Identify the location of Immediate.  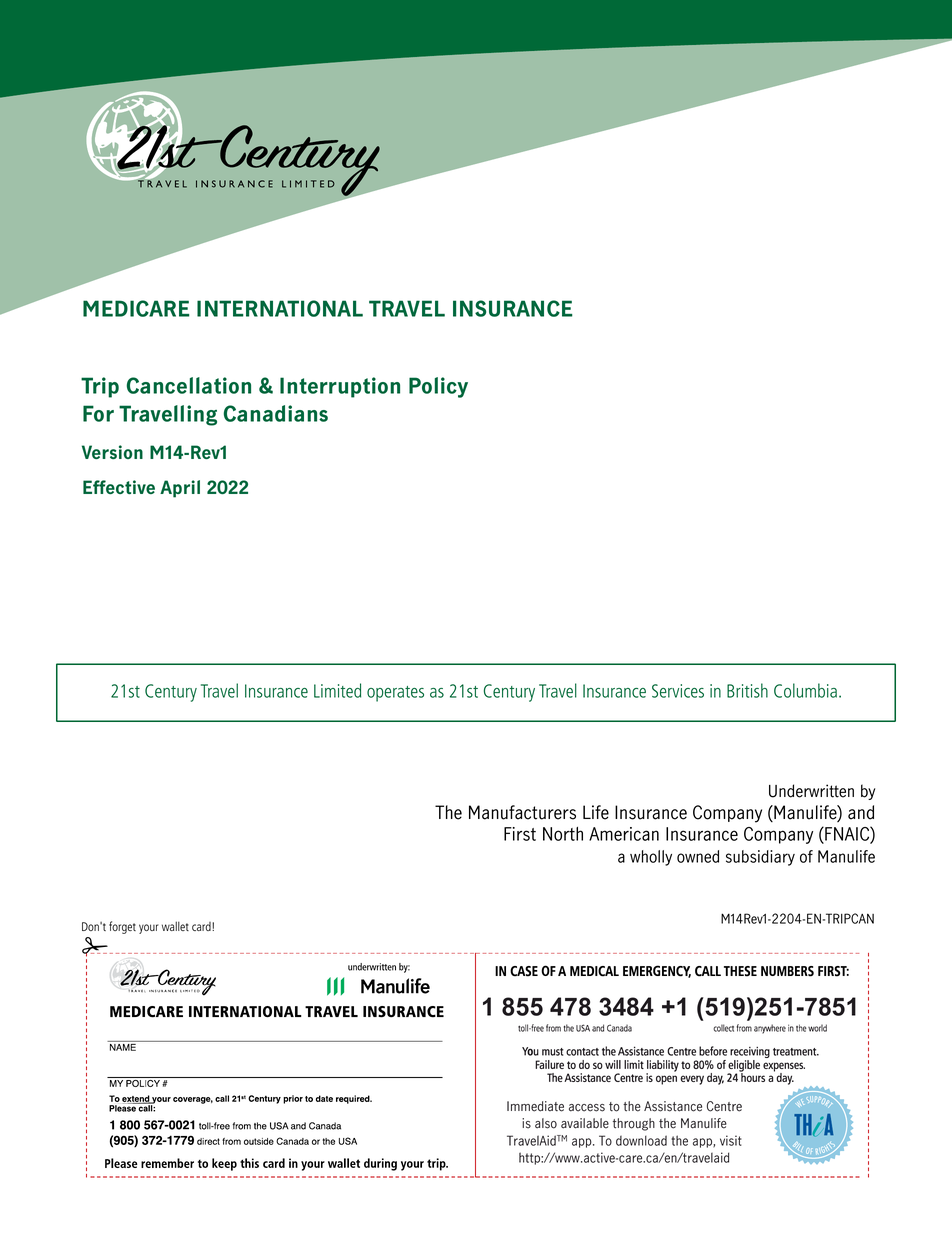
(535, 1106).
